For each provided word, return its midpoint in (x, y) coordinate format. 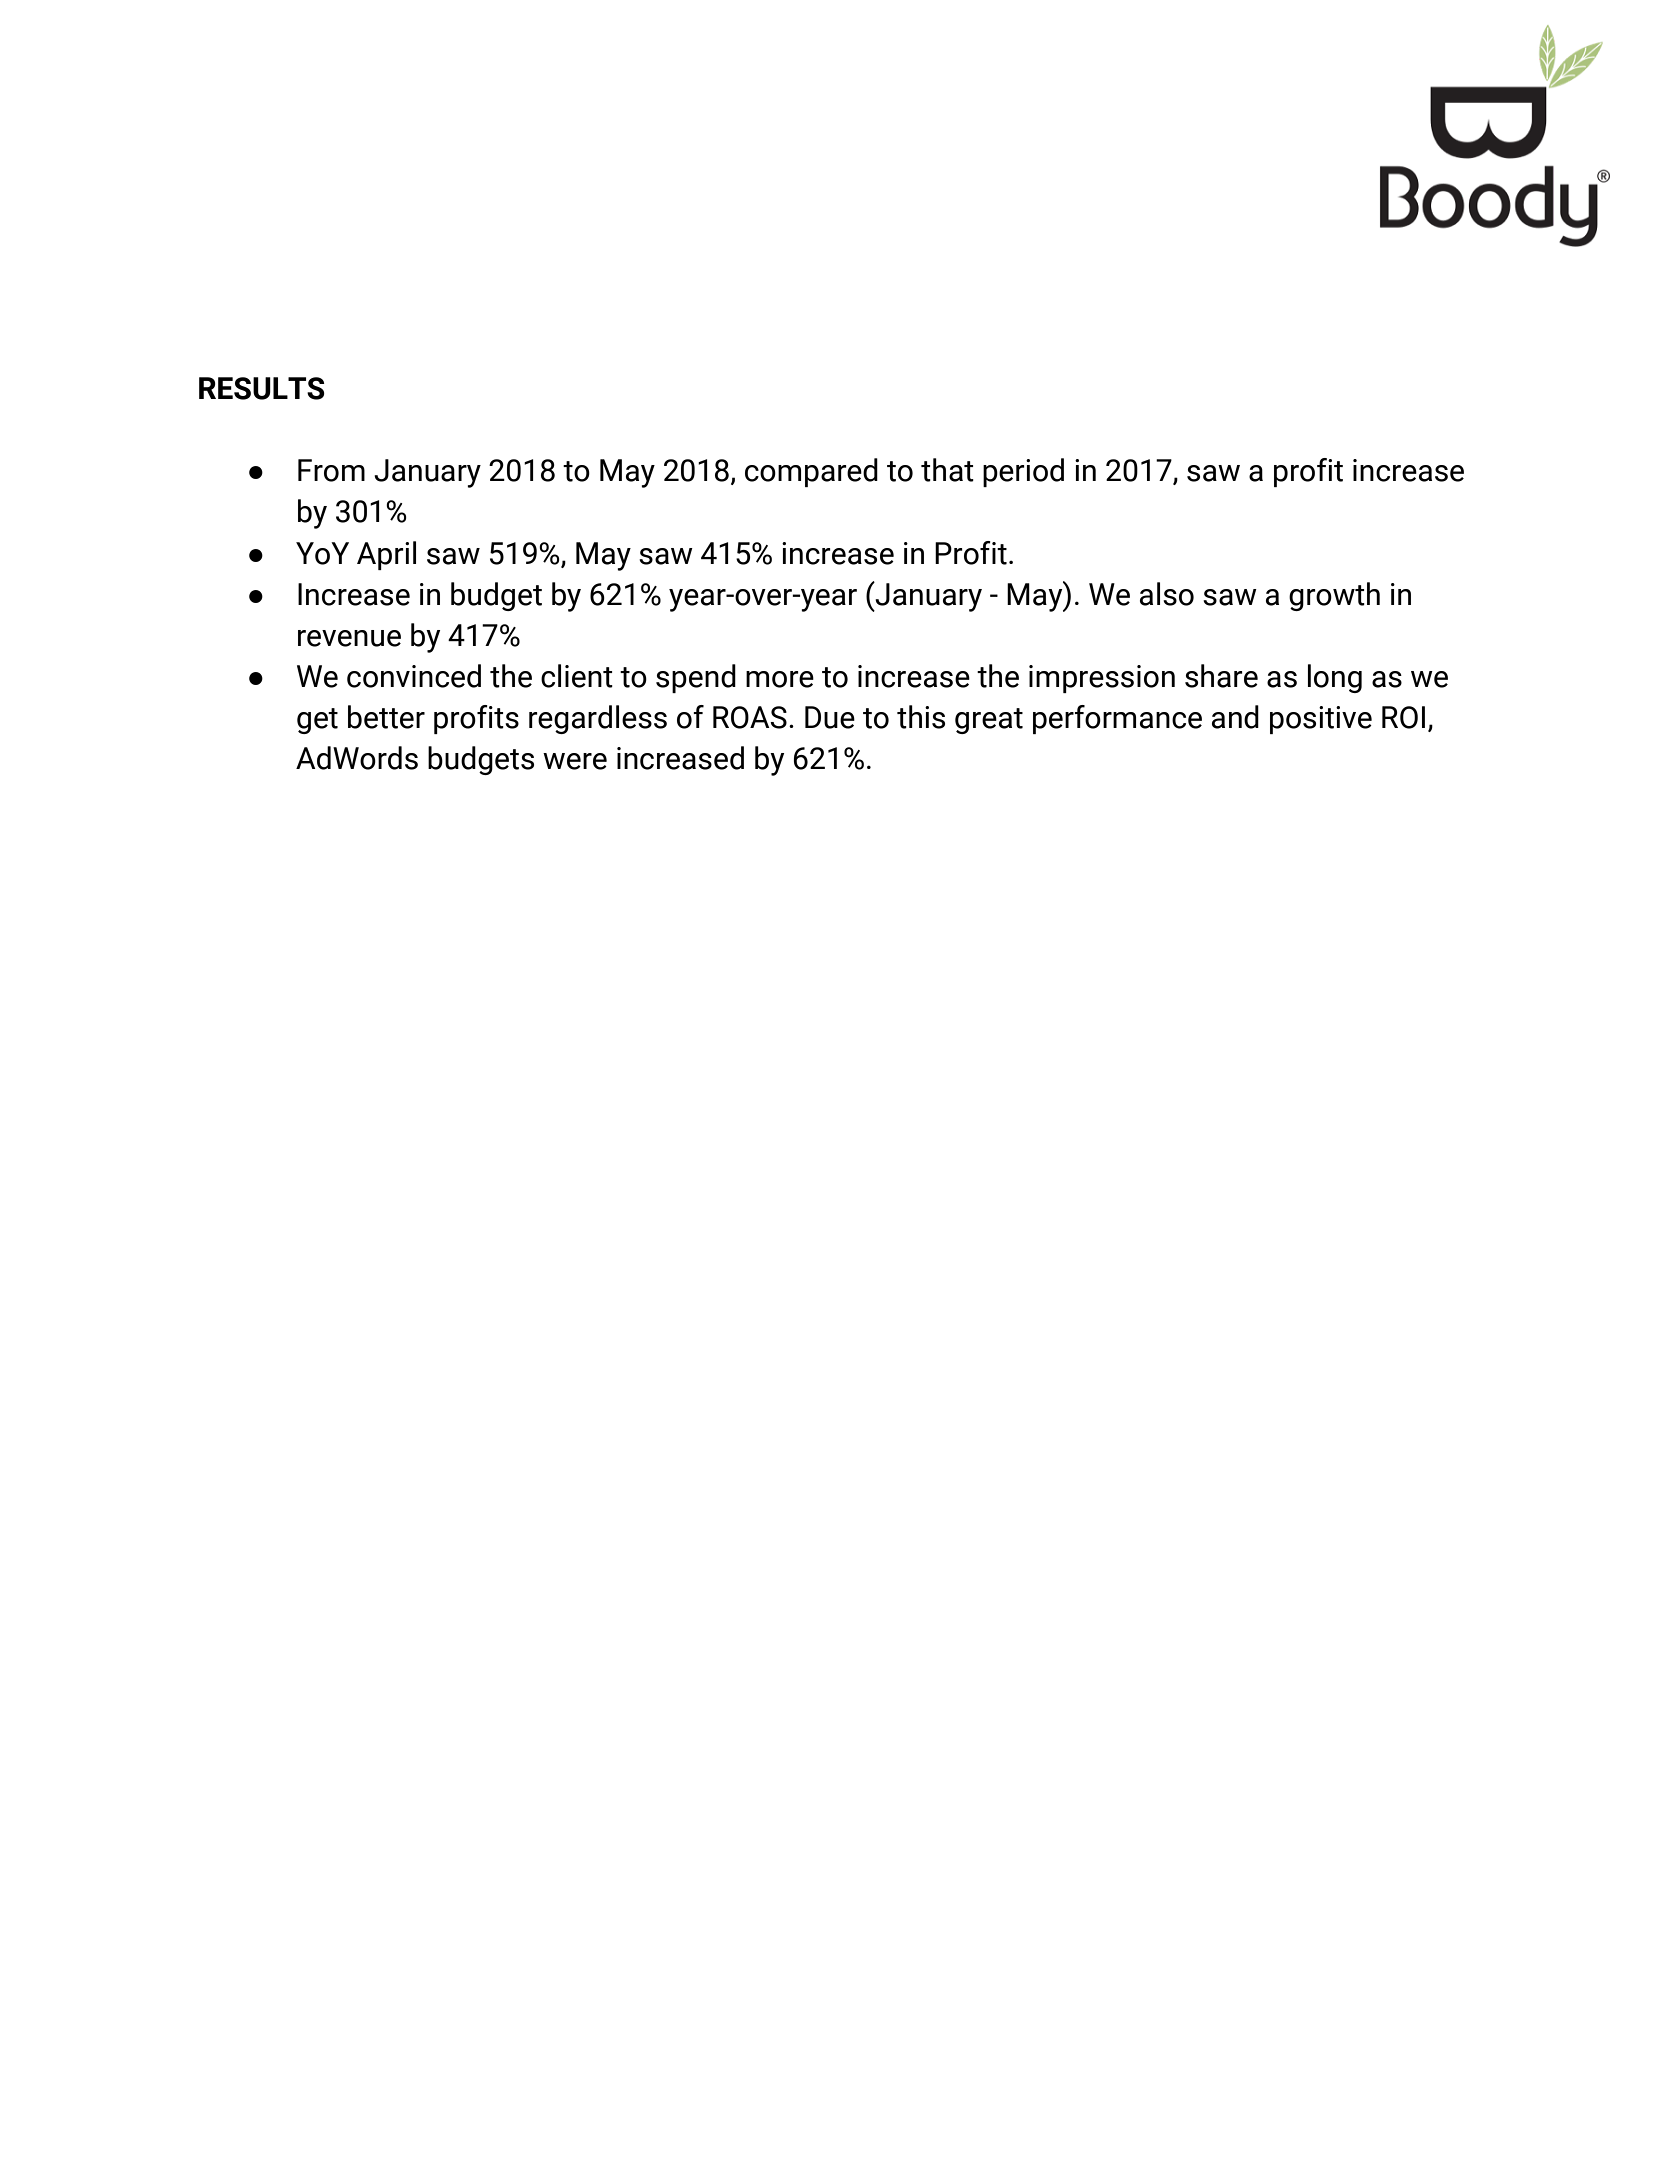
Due (830, 717)
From (331, 470)
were (575, 761)
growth (1334, 596)
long (1335, 678)
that (947, 470)
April (386, 555)
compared (811, 472)
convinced (414, 676)
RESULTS (262, 388)
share (1221, 676)
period (1023, 472)
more (780, 679)
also (1167, 594)
